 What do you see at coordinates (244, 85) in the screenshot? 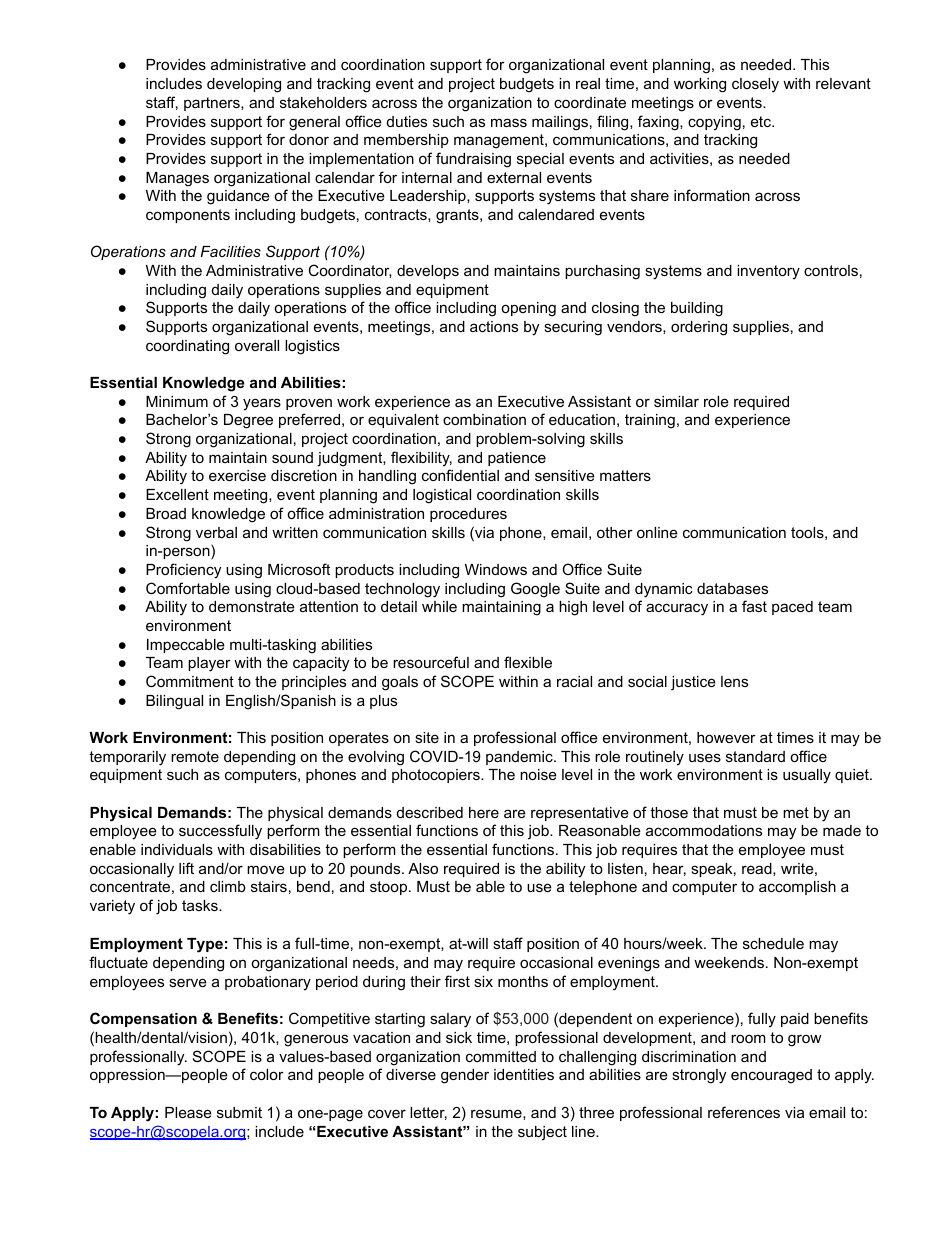
I see `developing` at bounding box center [244, 85].
